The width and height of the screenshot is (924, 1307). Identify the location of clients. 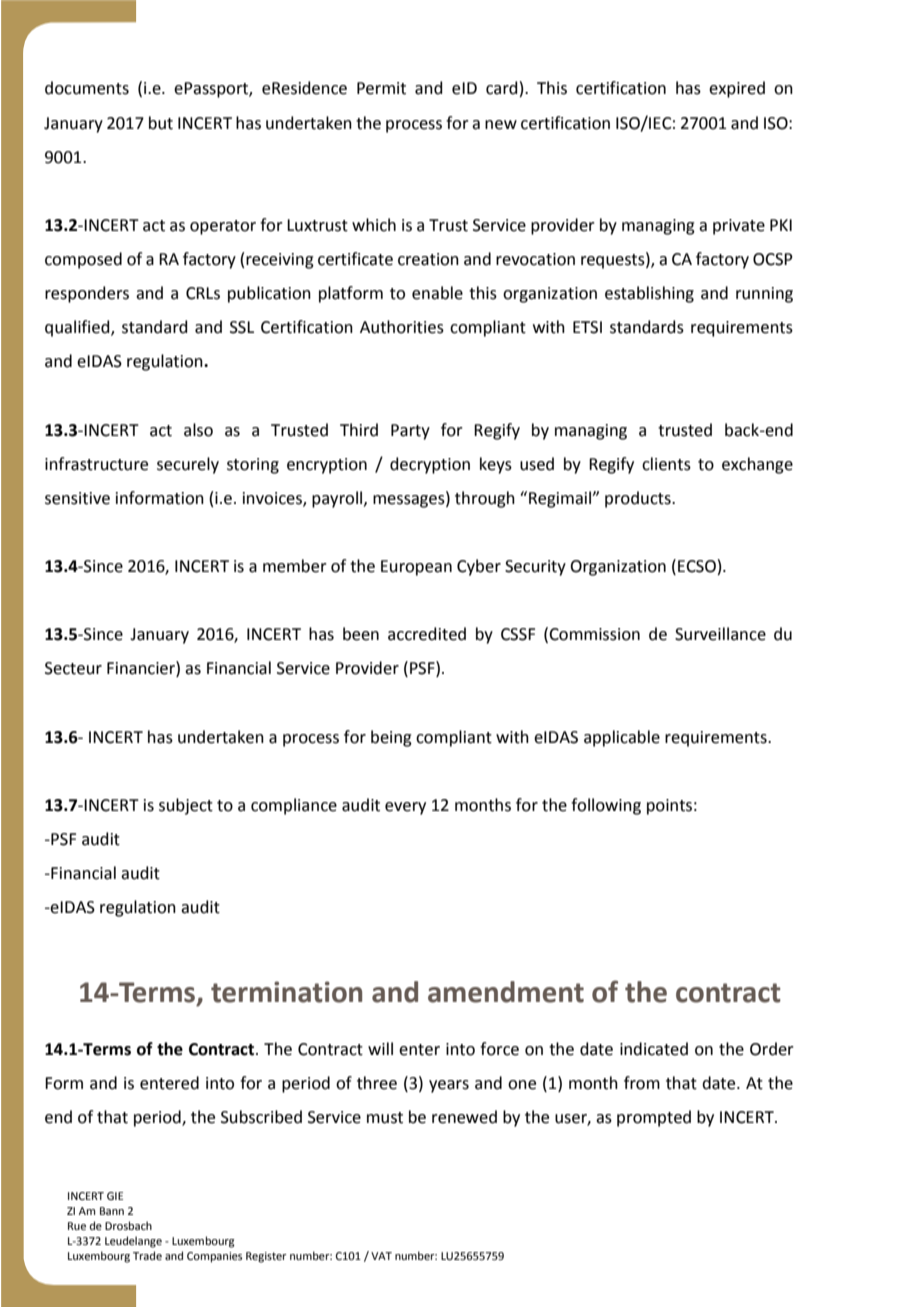
(666, 464).
